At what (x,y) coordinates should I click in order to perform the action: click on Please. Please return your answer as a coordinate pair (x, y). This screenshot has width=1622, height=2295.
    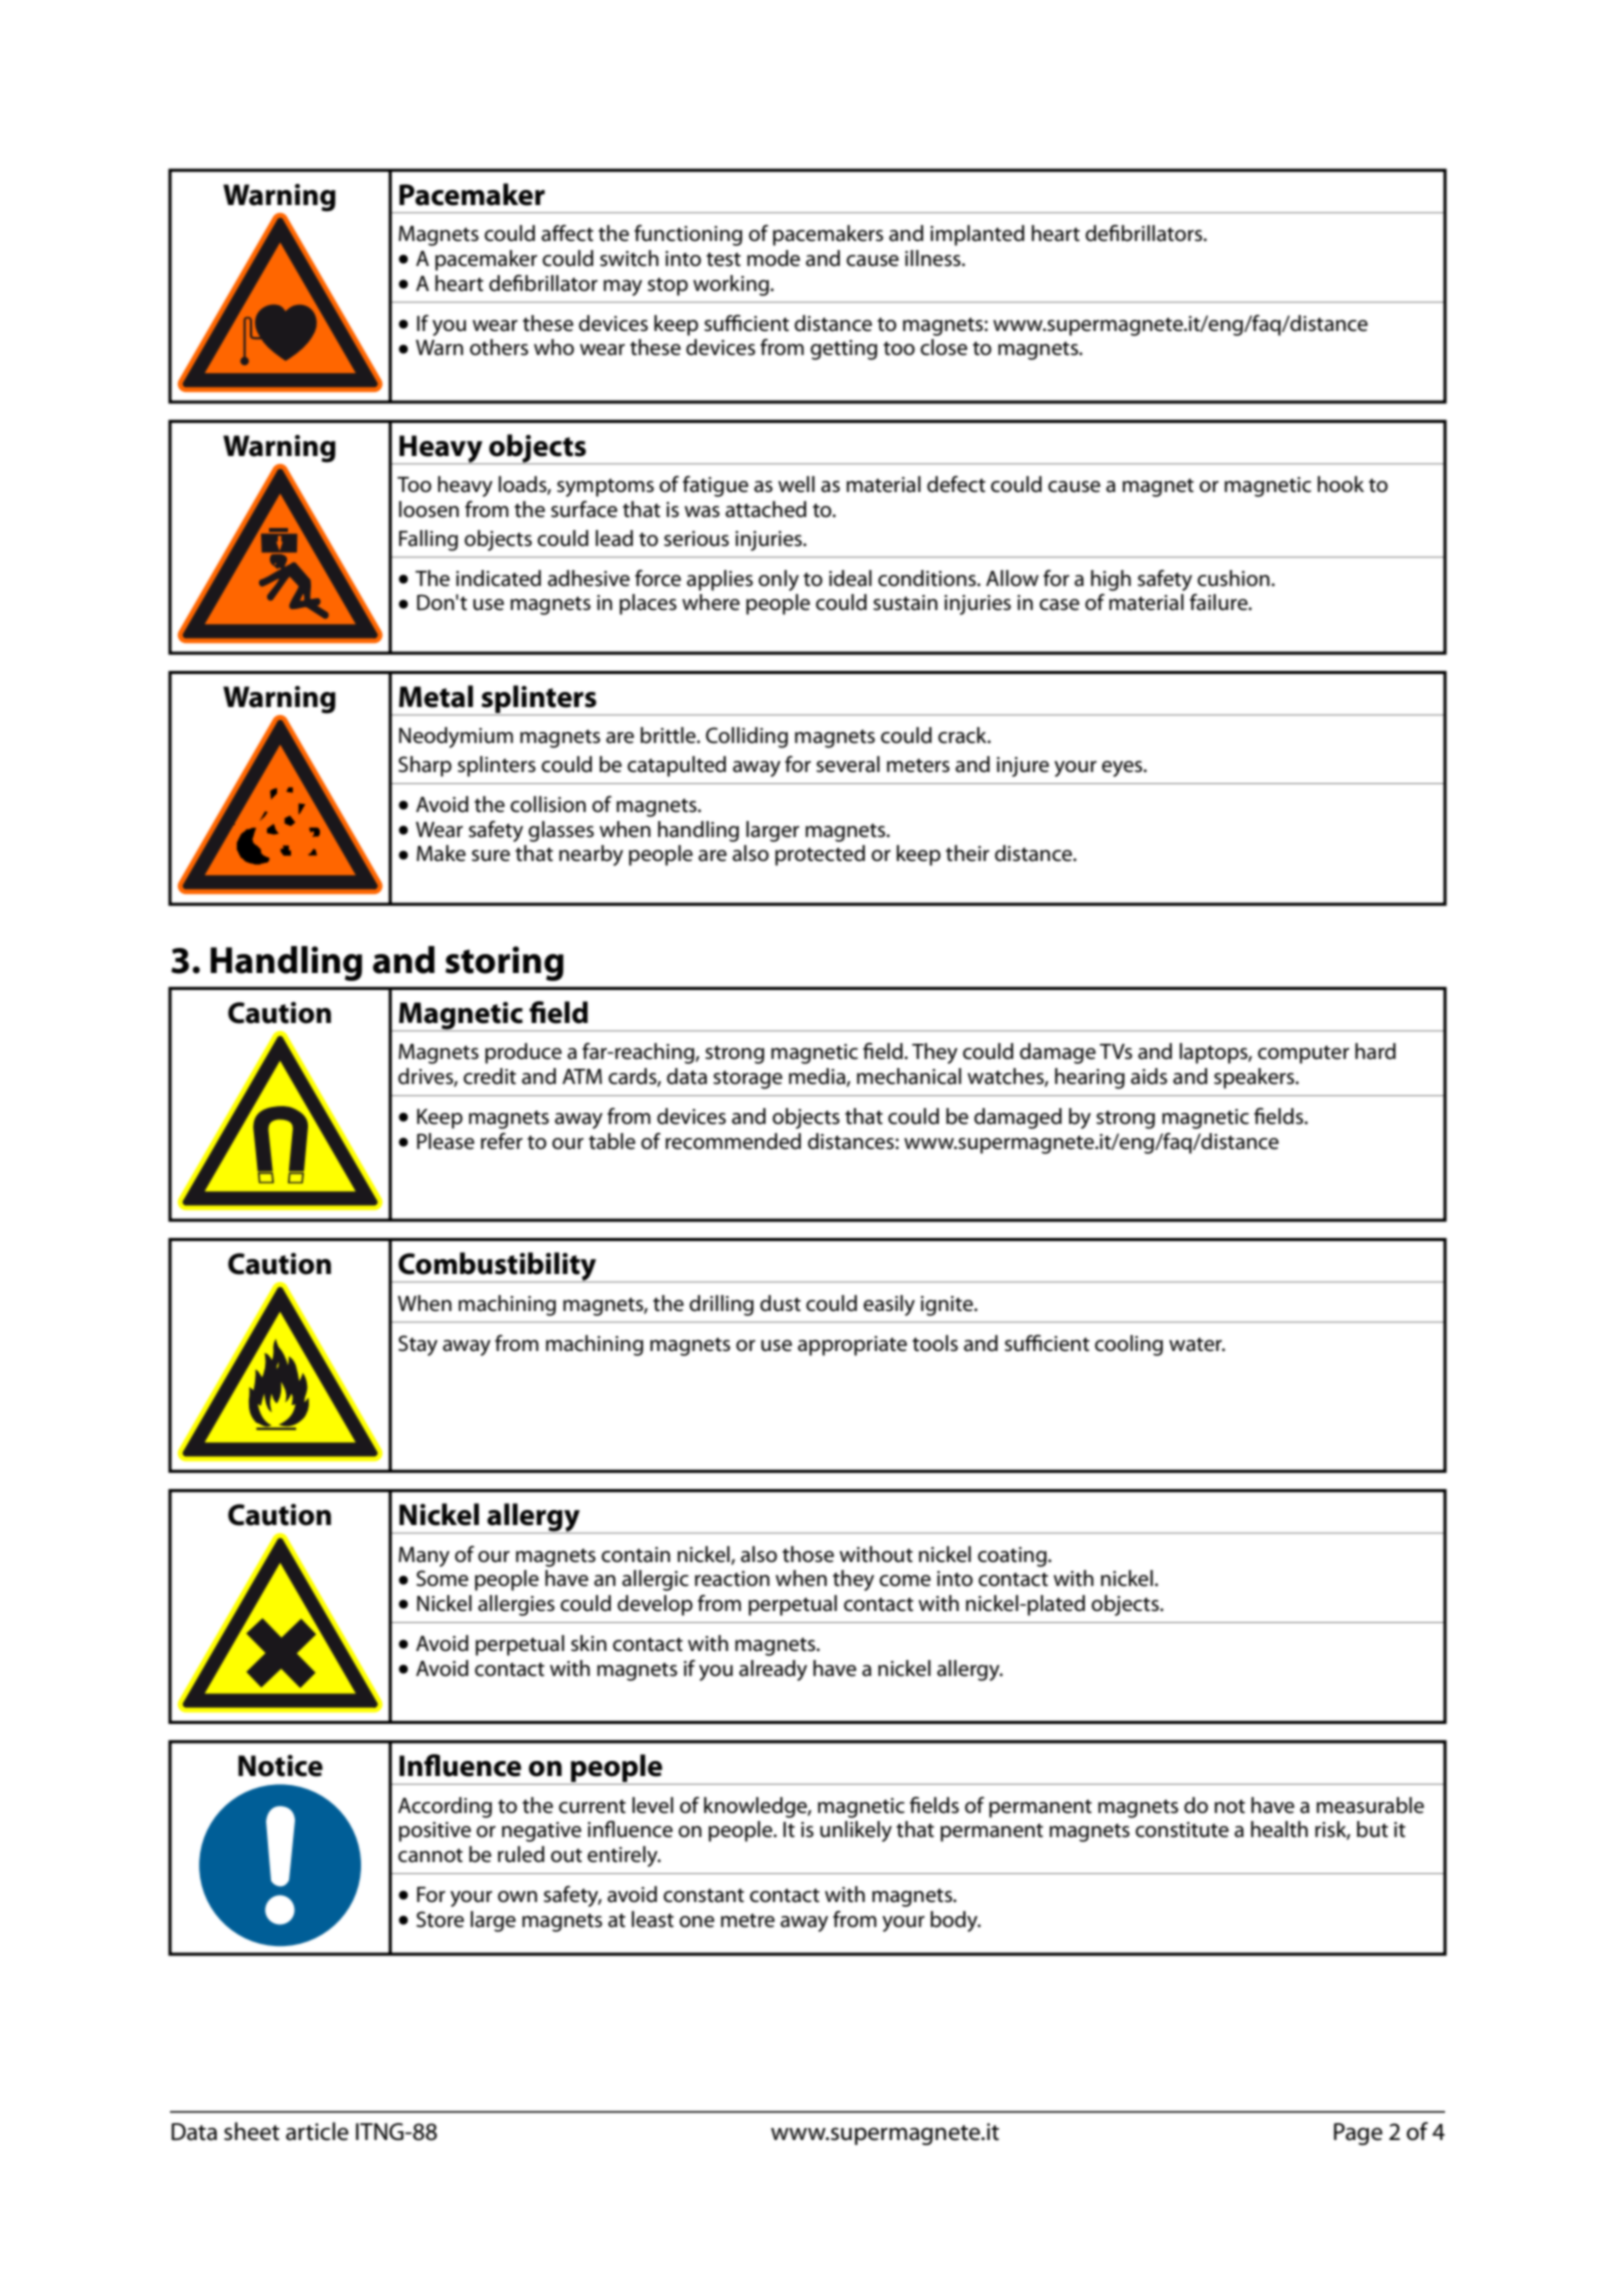
    Looking at the image, I should click on (445, 1141).
